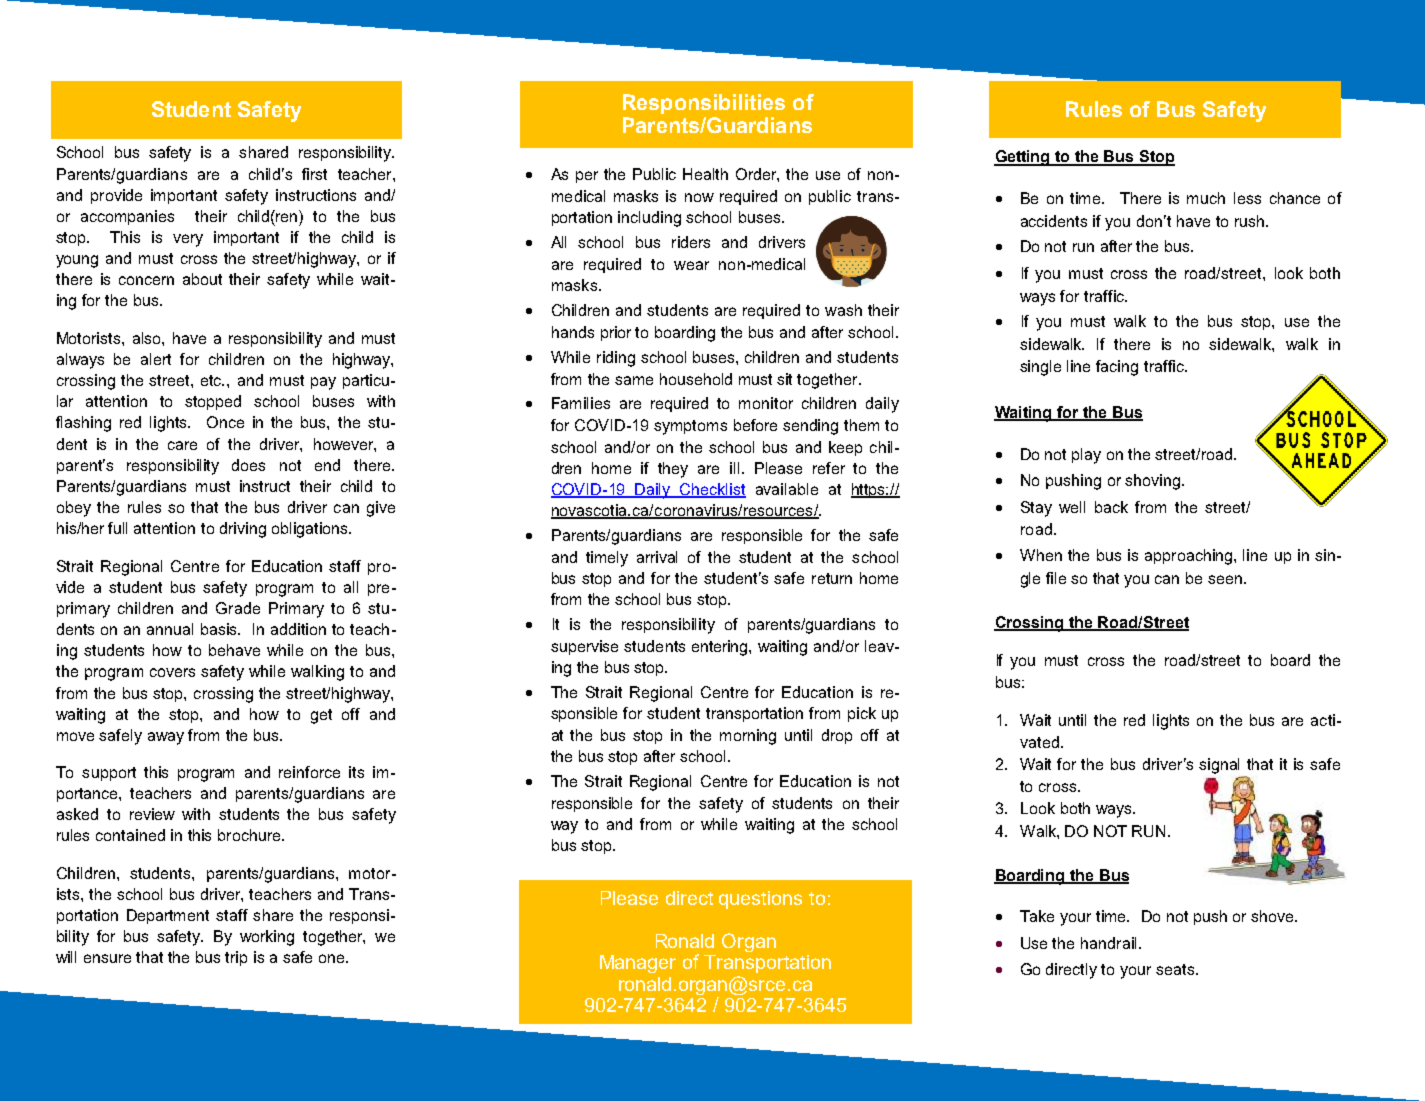  I want to click on approaching, so click(1190, 557).
